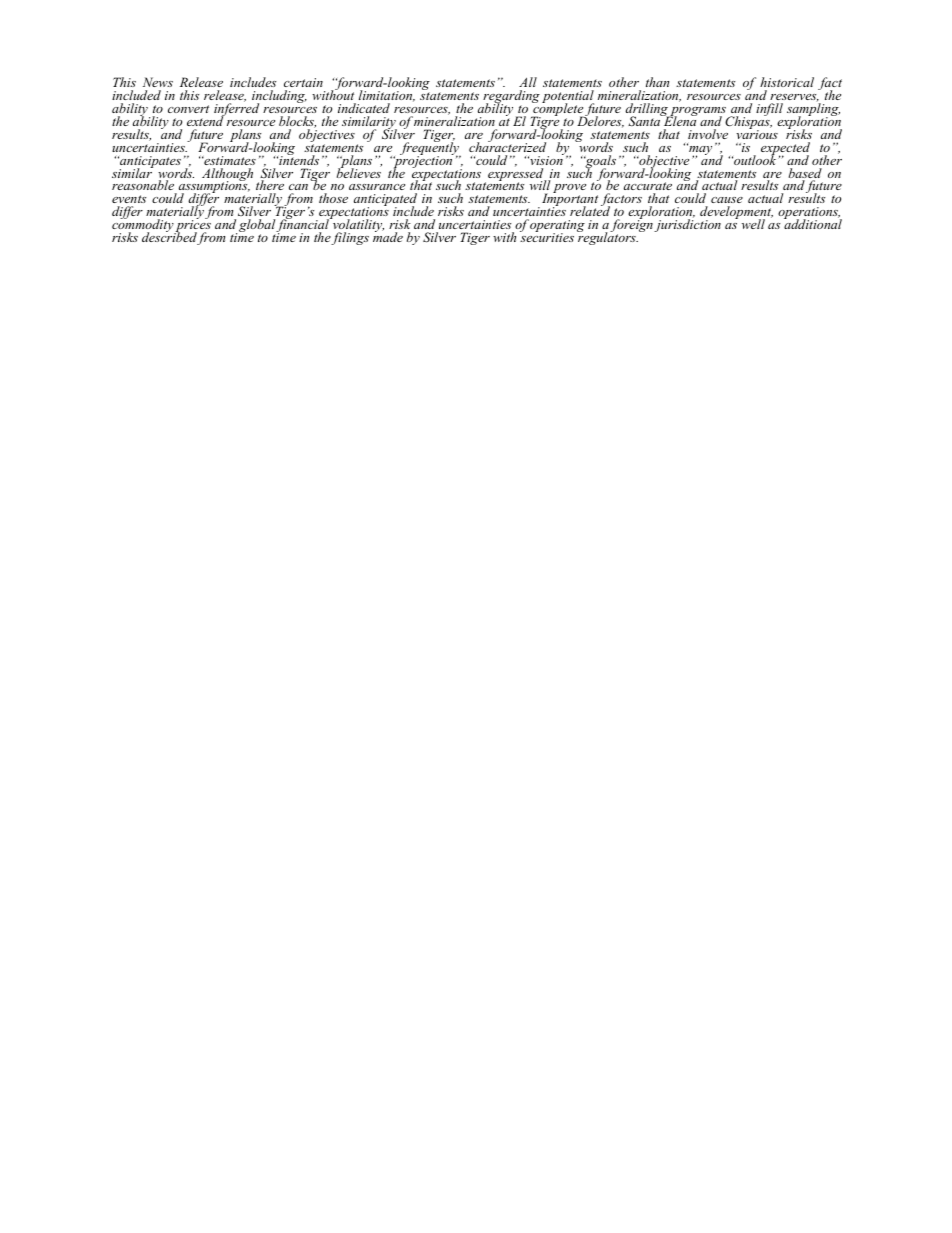 This screenshot has height=1233, width=952. I want to click on extend, so click(206, 120).
